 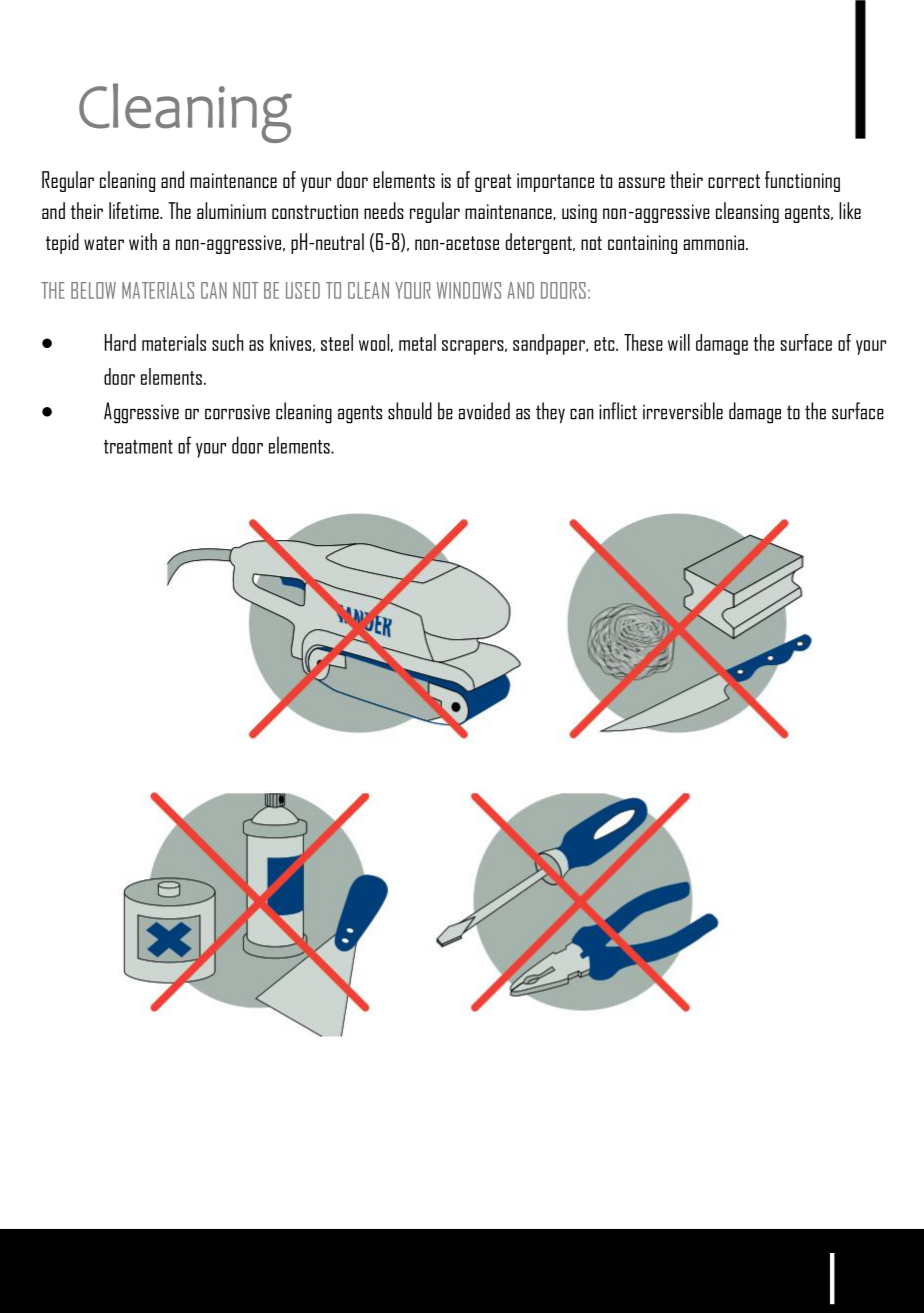 What do you see at coordinates (120, 342) in the page?
I see `Hard` at bounding box center [120, 342].
